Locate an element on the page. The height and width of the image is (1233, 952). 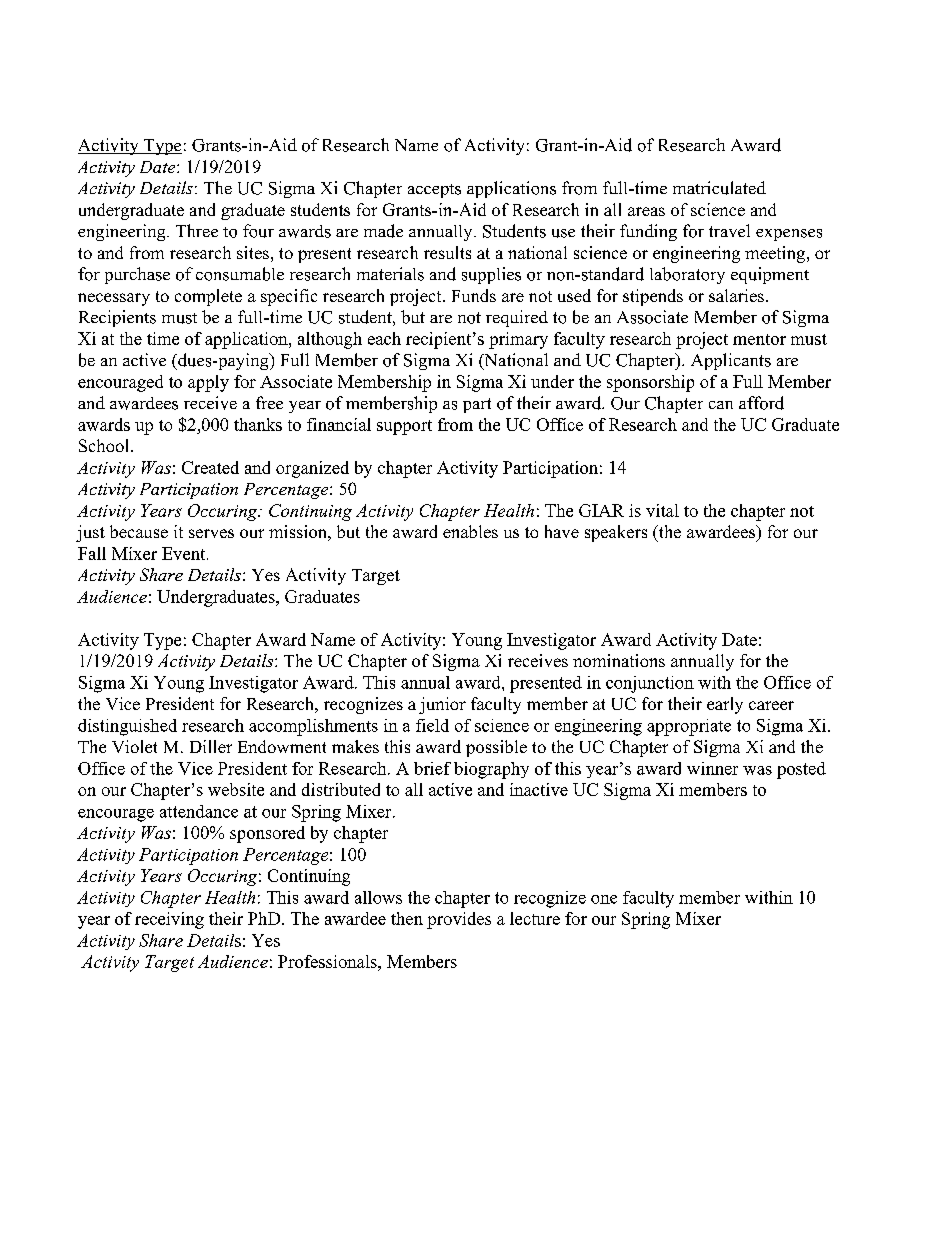
speakers is located at coordinates (616, 533).
